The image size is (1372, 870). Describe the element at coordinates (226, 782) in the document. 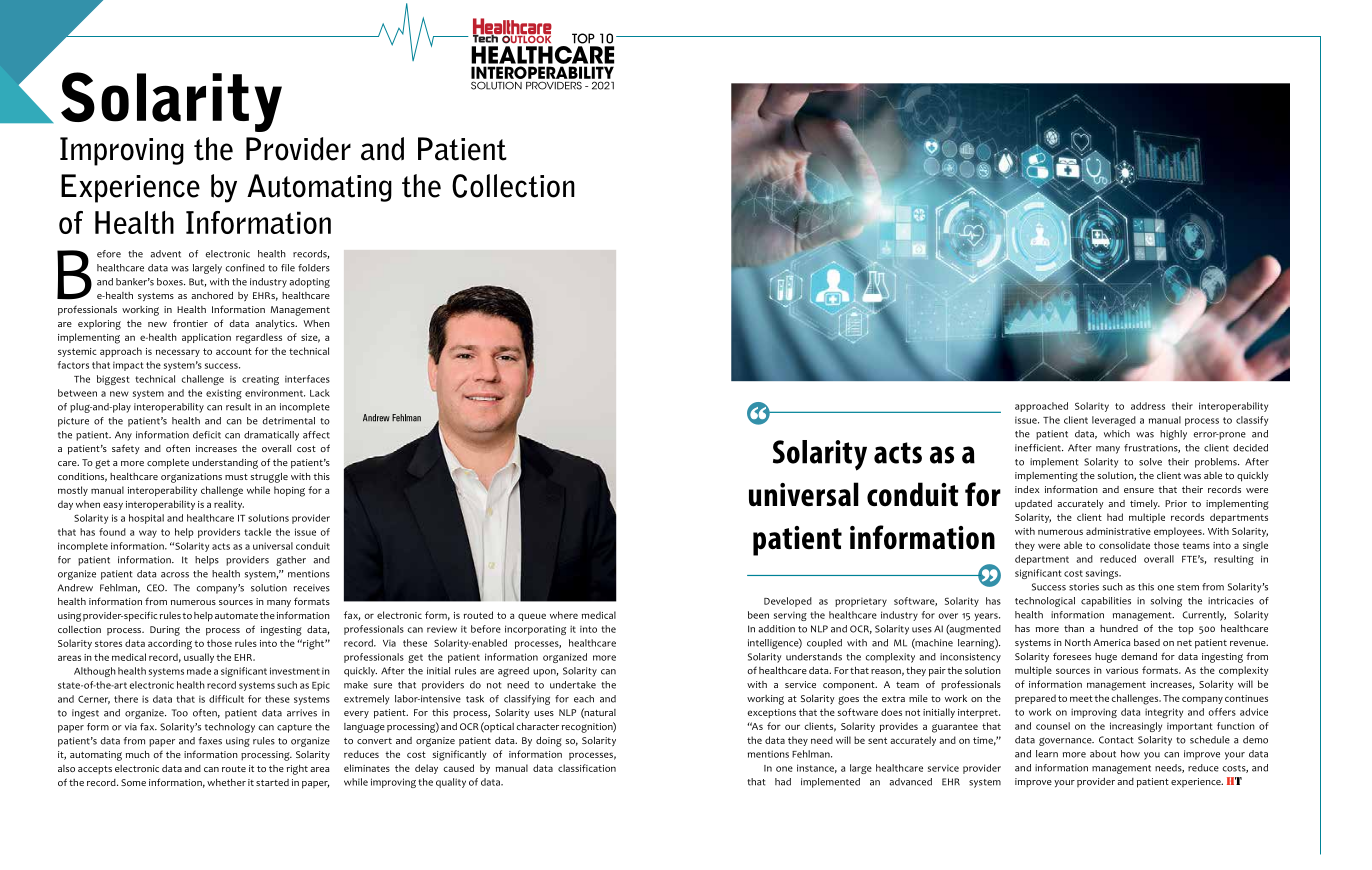

I see `whether` at that location.
